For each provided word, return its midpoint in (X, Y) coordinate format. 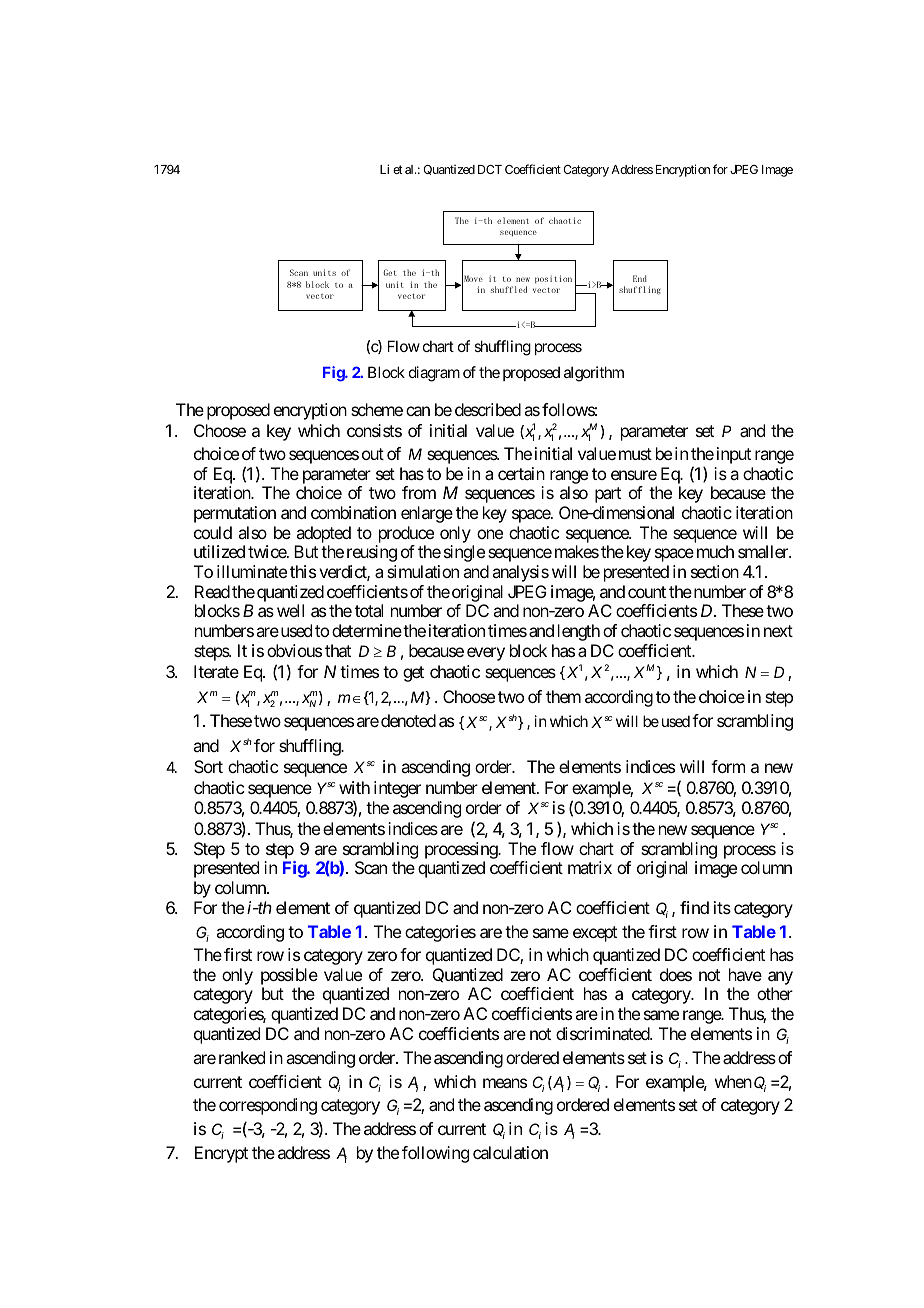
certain (521, 473)
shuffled (509, 289)
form (728, 766)
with (354, 787)
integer (397, 789)
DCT (490, 169)
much (715, 551)
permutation (235, 514)
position (553, 279)
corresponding (268, 1106)
